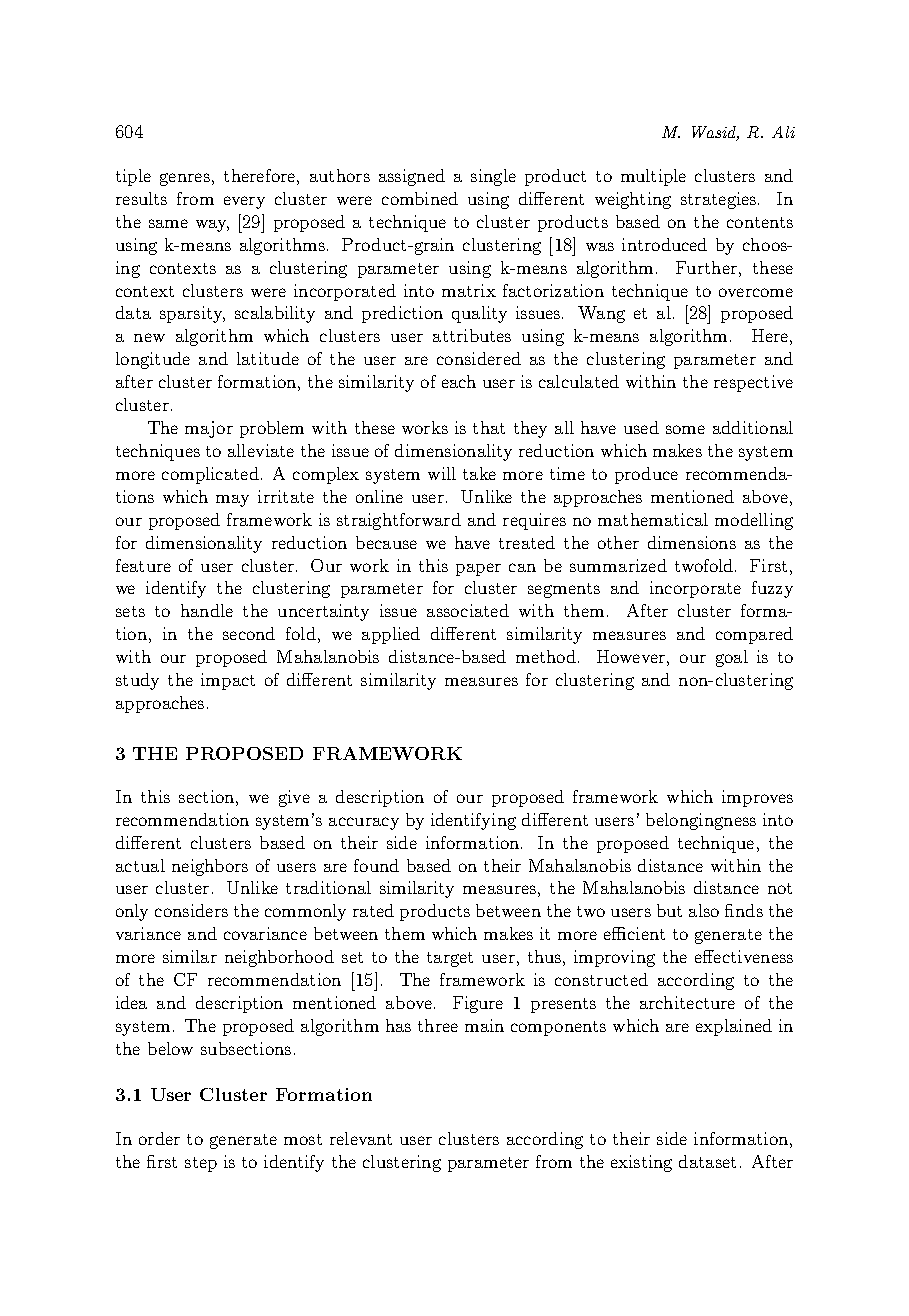 This document has height=1316, width=909. I want to click on step, so click(201, 1164).
